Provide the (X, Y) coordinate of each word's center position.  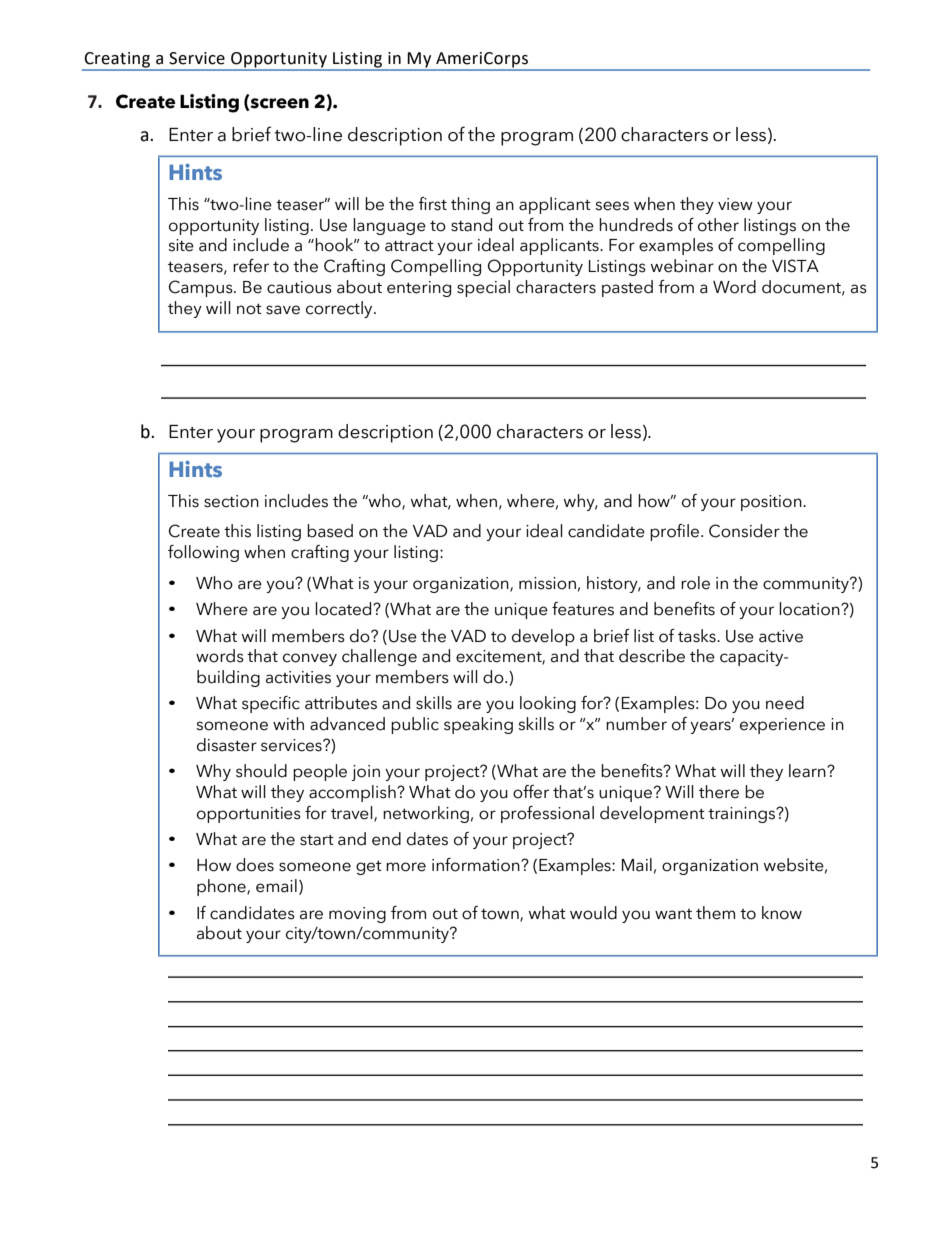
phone (222, 887)
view (735, 204)
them (715, 913)
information (477, 865)
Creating (117, 60)
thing (470, 205)
